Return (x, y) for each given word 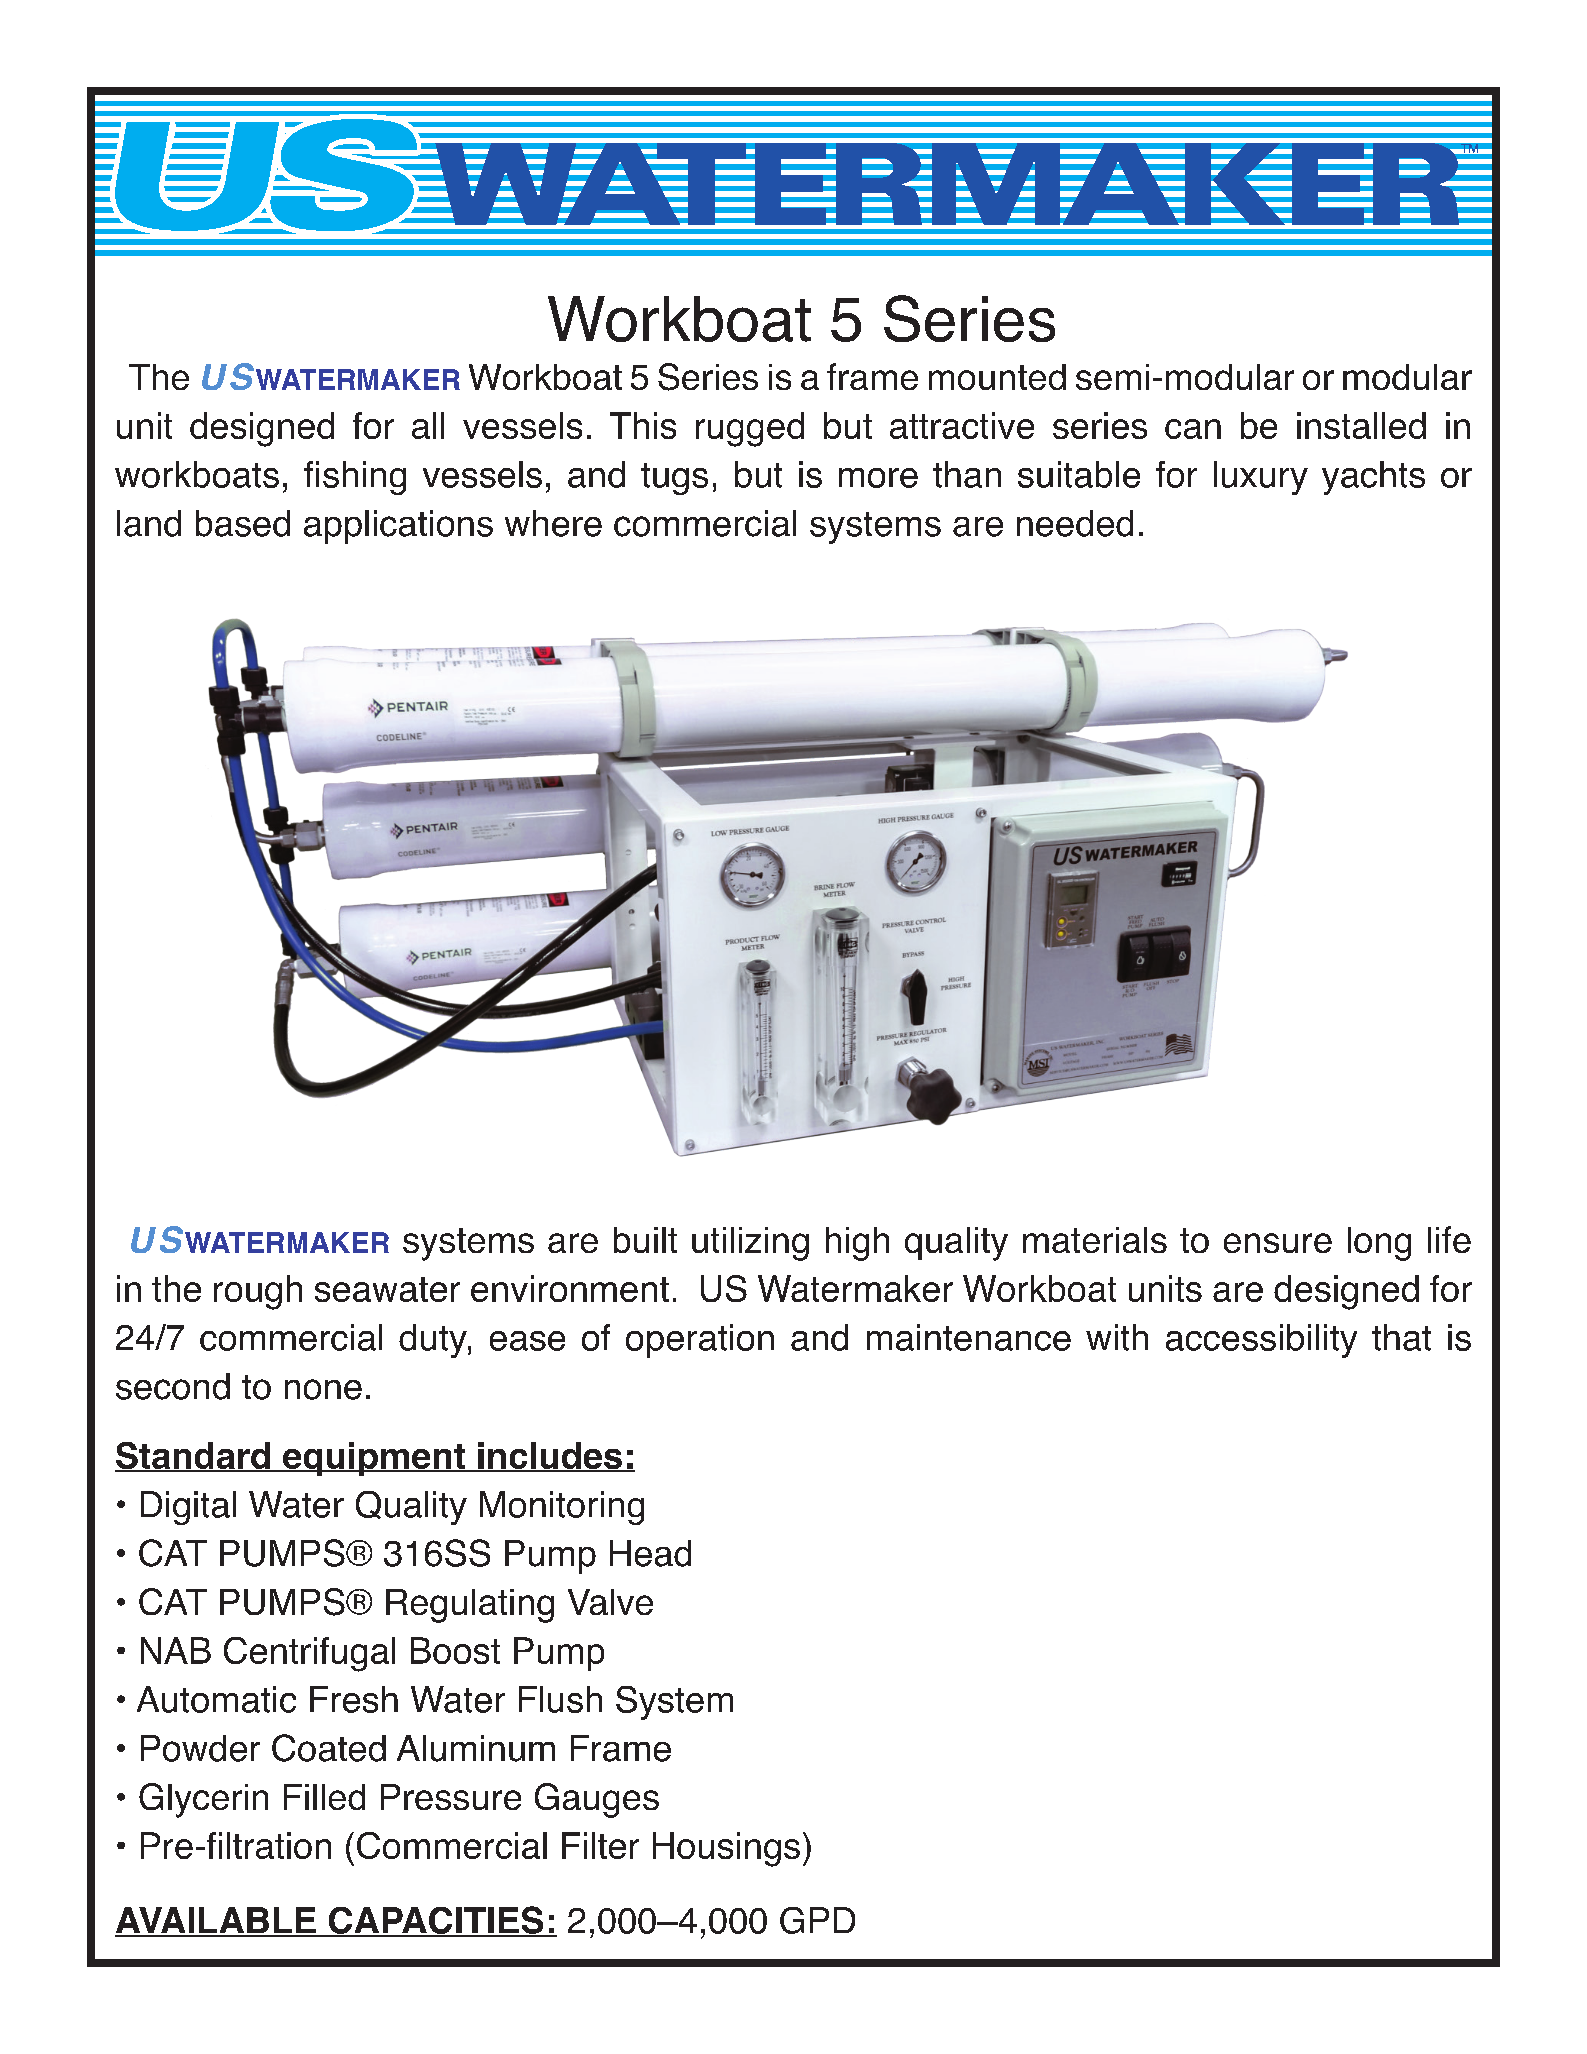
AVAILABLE (216, 1921)
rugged (750, 429)
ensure (1278, 1243)
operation (700, 1341)
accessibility (1261, 1341)
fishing (355, 478)
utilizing (750, 1244)
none (323, 1389)
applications (398, 527)
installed (1361, 425)
